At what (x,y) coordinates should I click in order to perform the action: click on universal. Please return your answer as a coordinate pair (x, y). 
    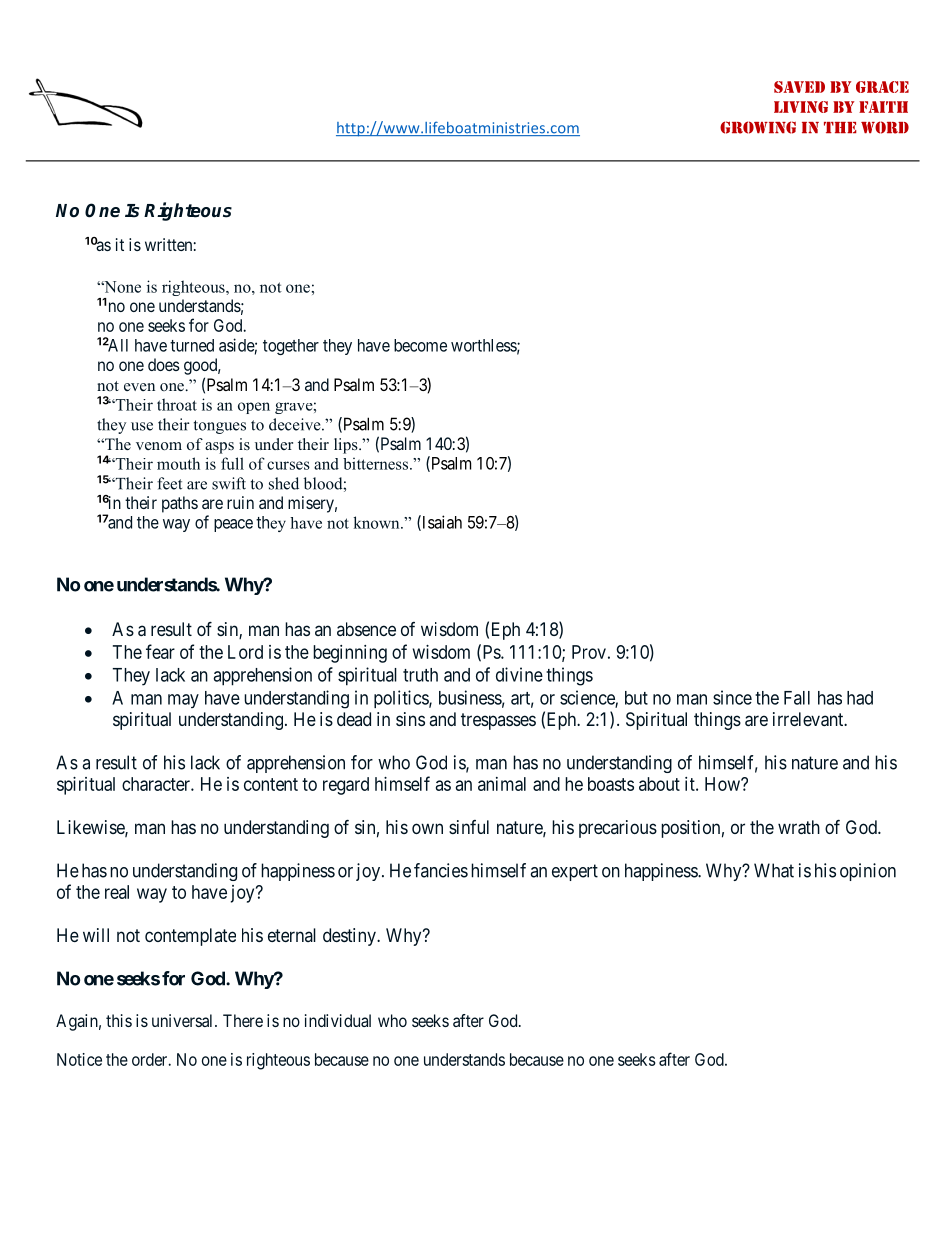
    Looking at the image, I should click on (184, 1020).
